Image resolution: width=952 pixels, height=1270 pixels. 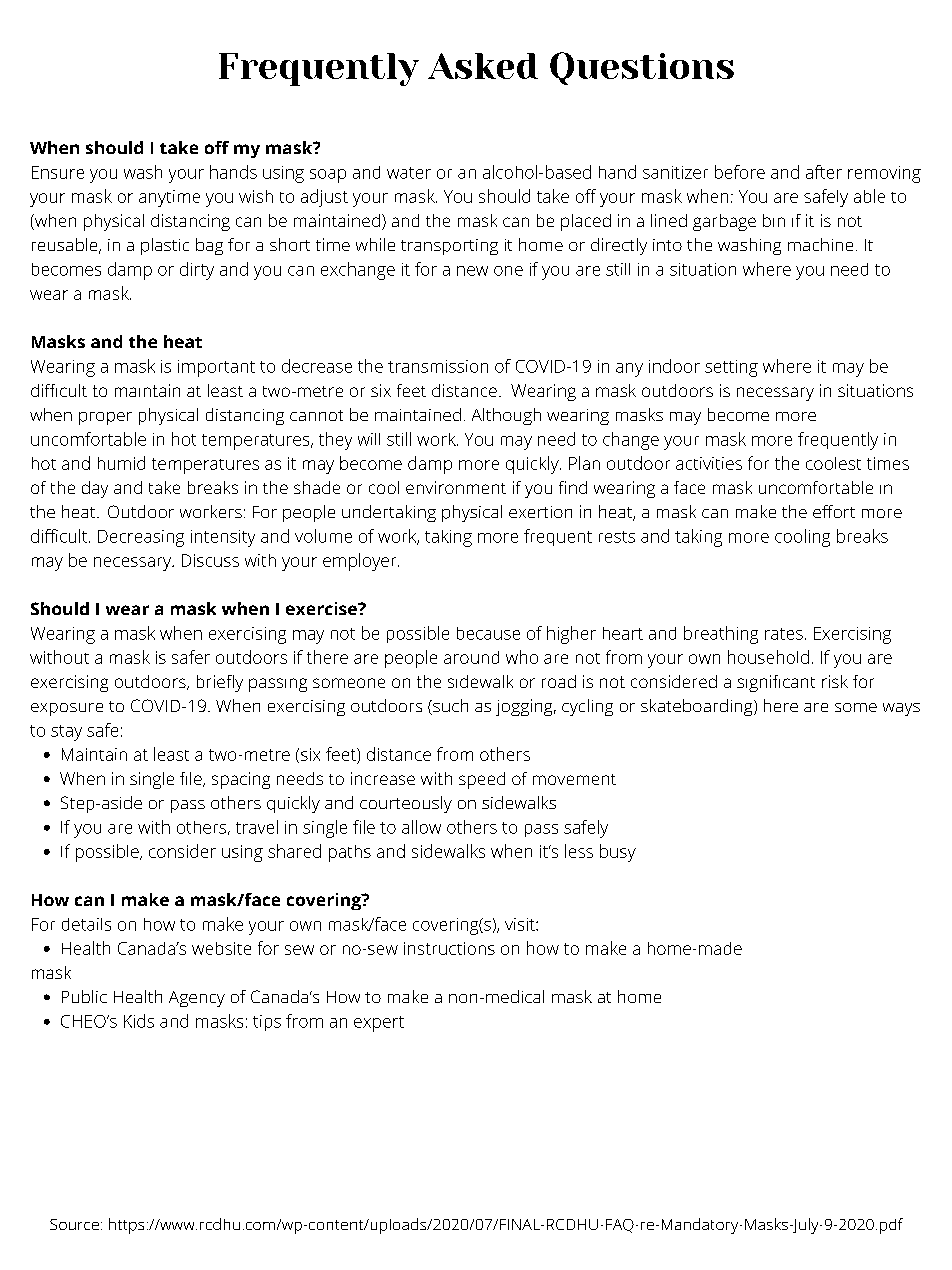 What do you see at coordinates (220, 683) in the document?
I see `briefly` at bounding box center [220, 683].
